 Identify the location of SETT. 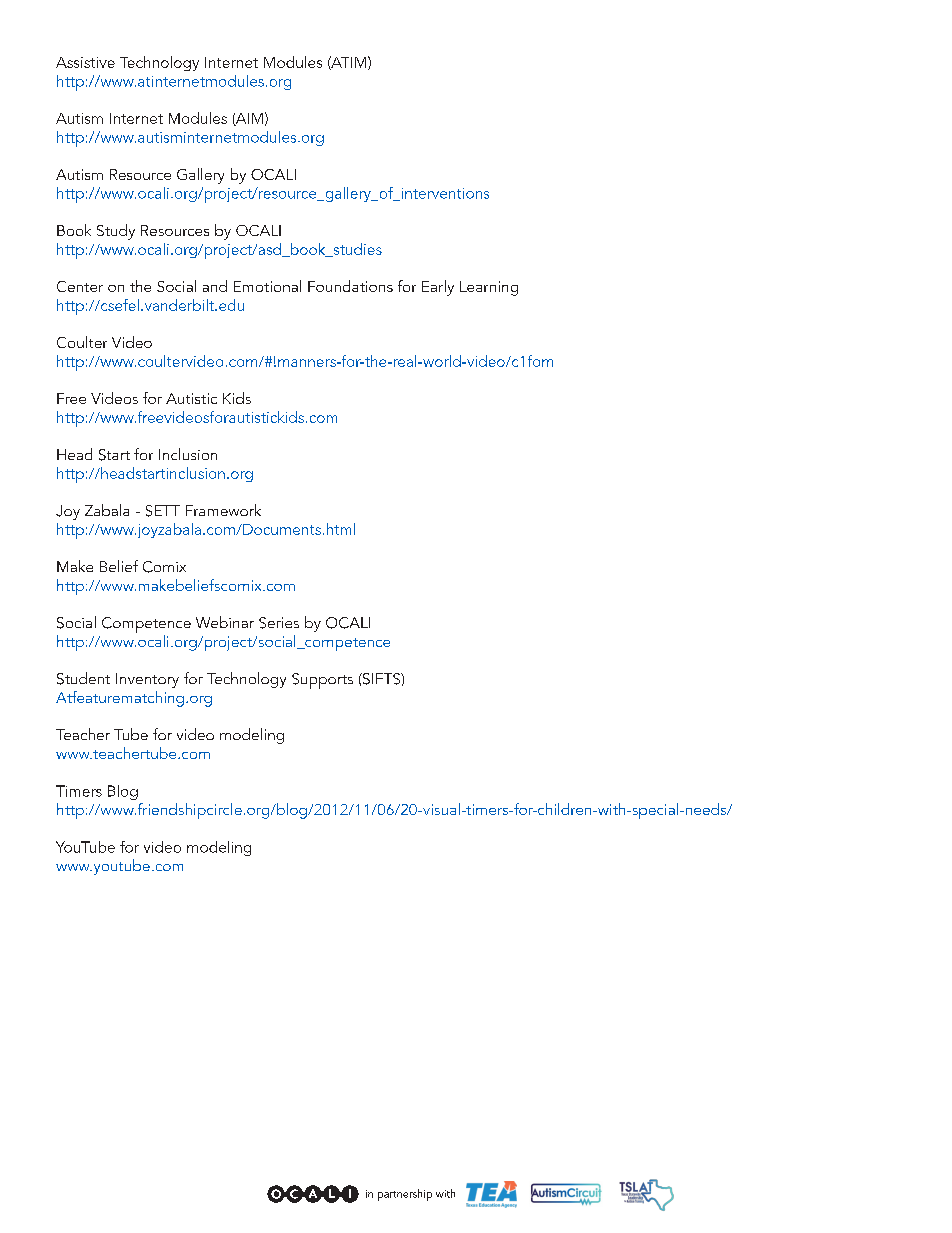
(163, 511).
